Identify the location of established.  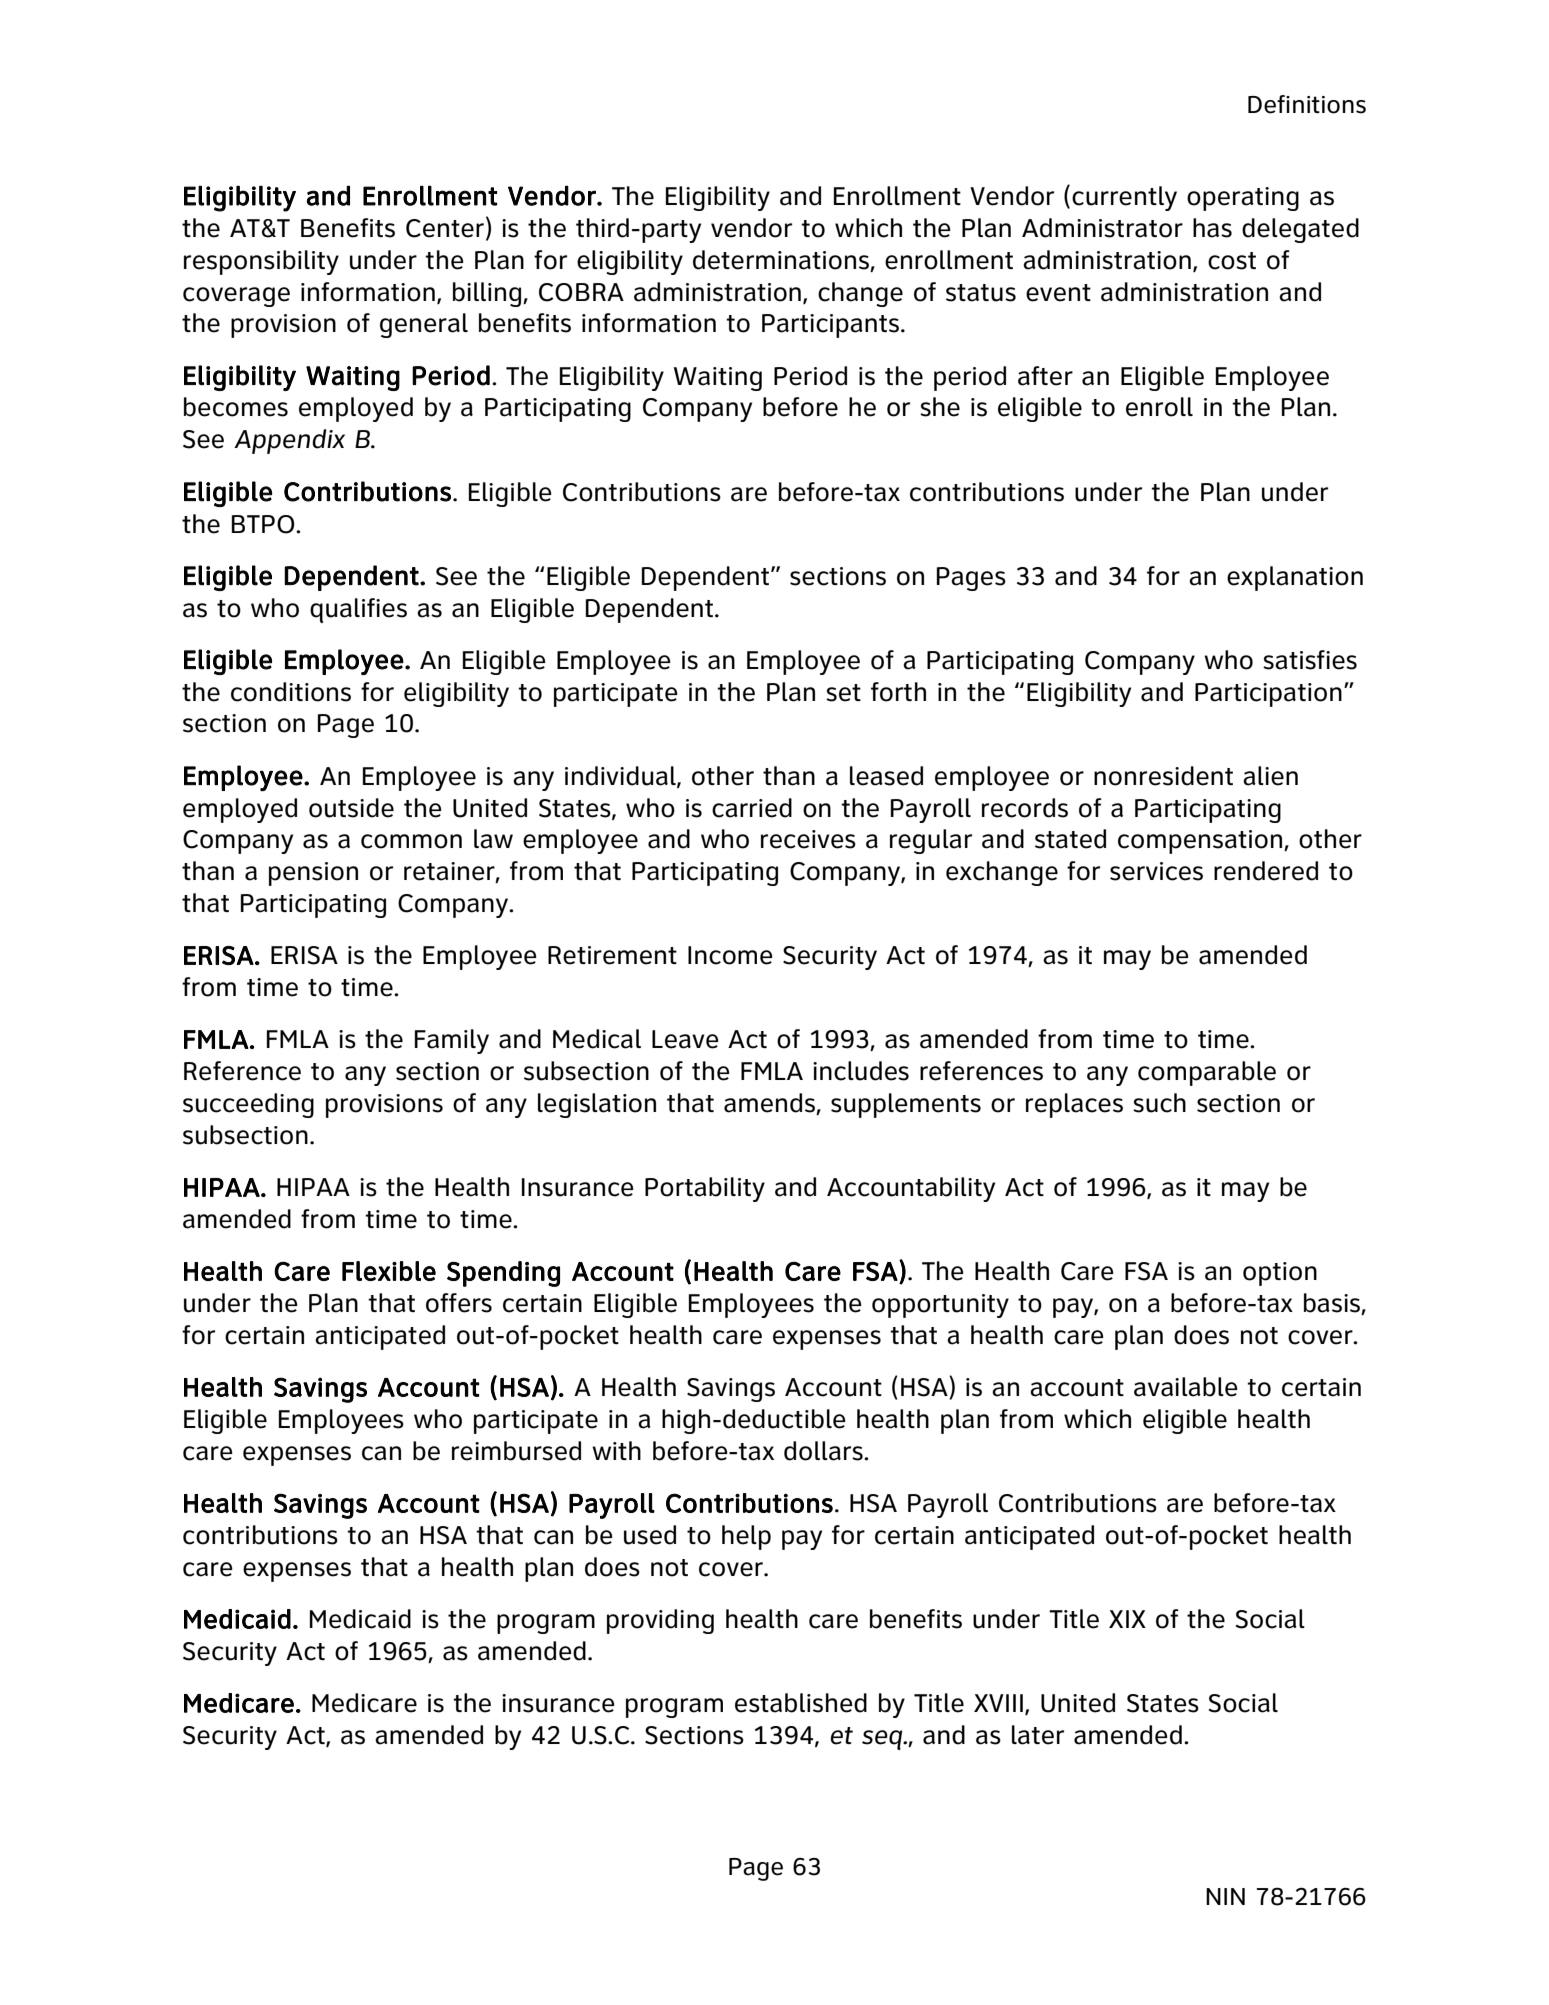
(801, 1703).
